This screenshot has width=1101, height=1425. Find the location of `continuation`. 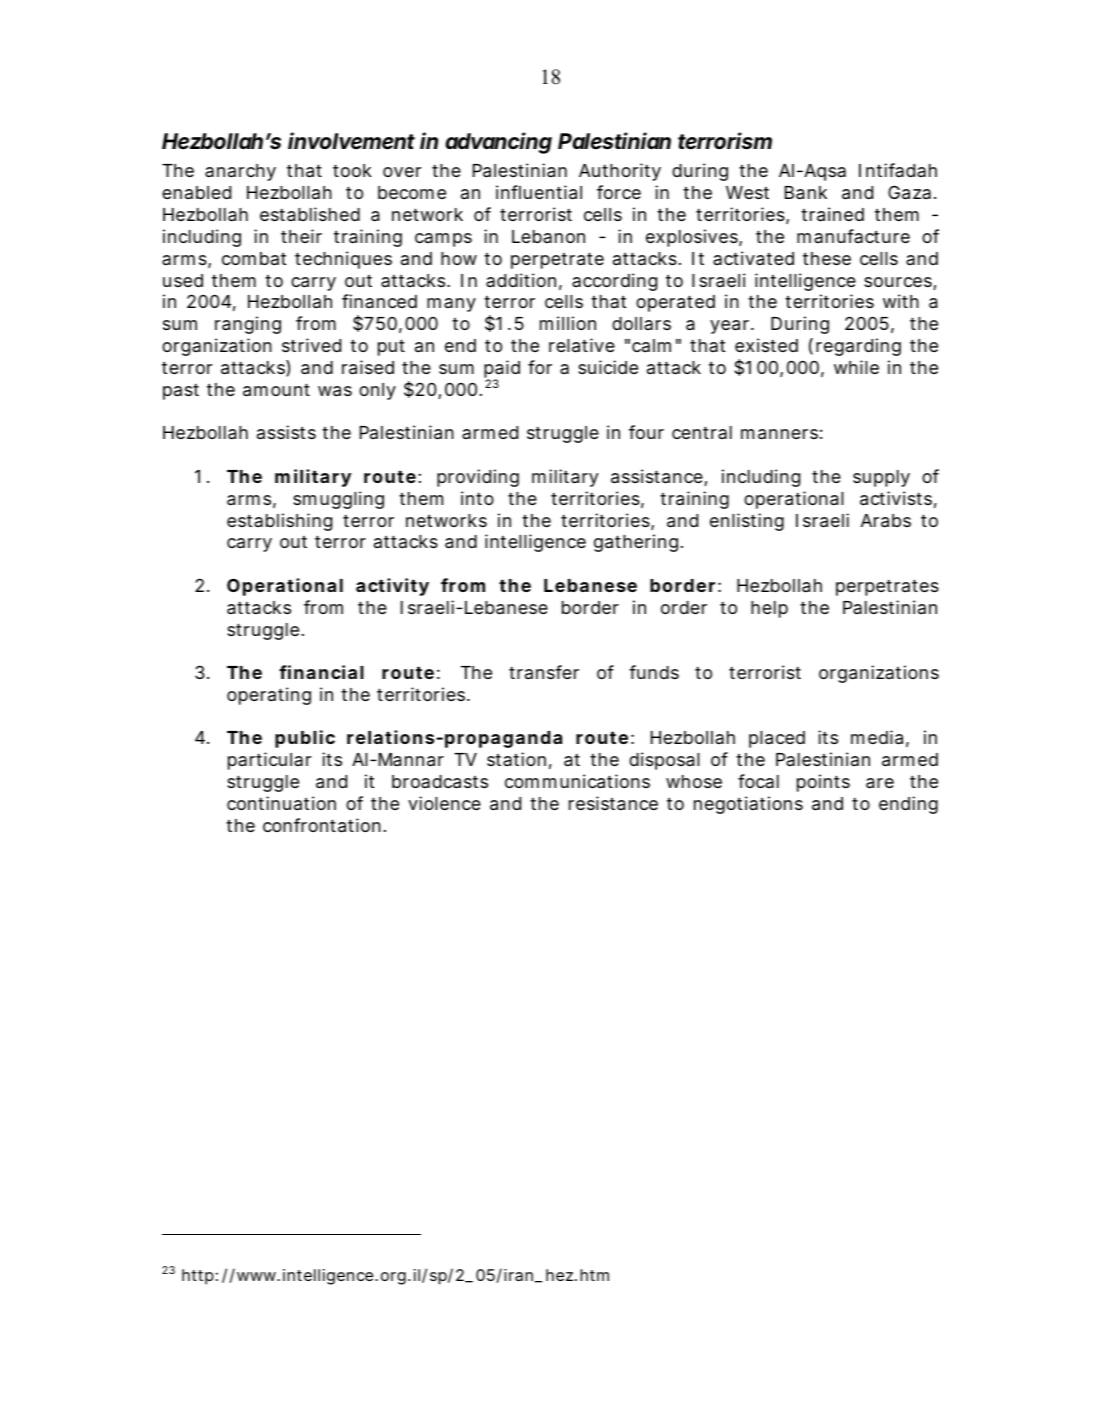

continuation is located at coordinates (281, 803).
